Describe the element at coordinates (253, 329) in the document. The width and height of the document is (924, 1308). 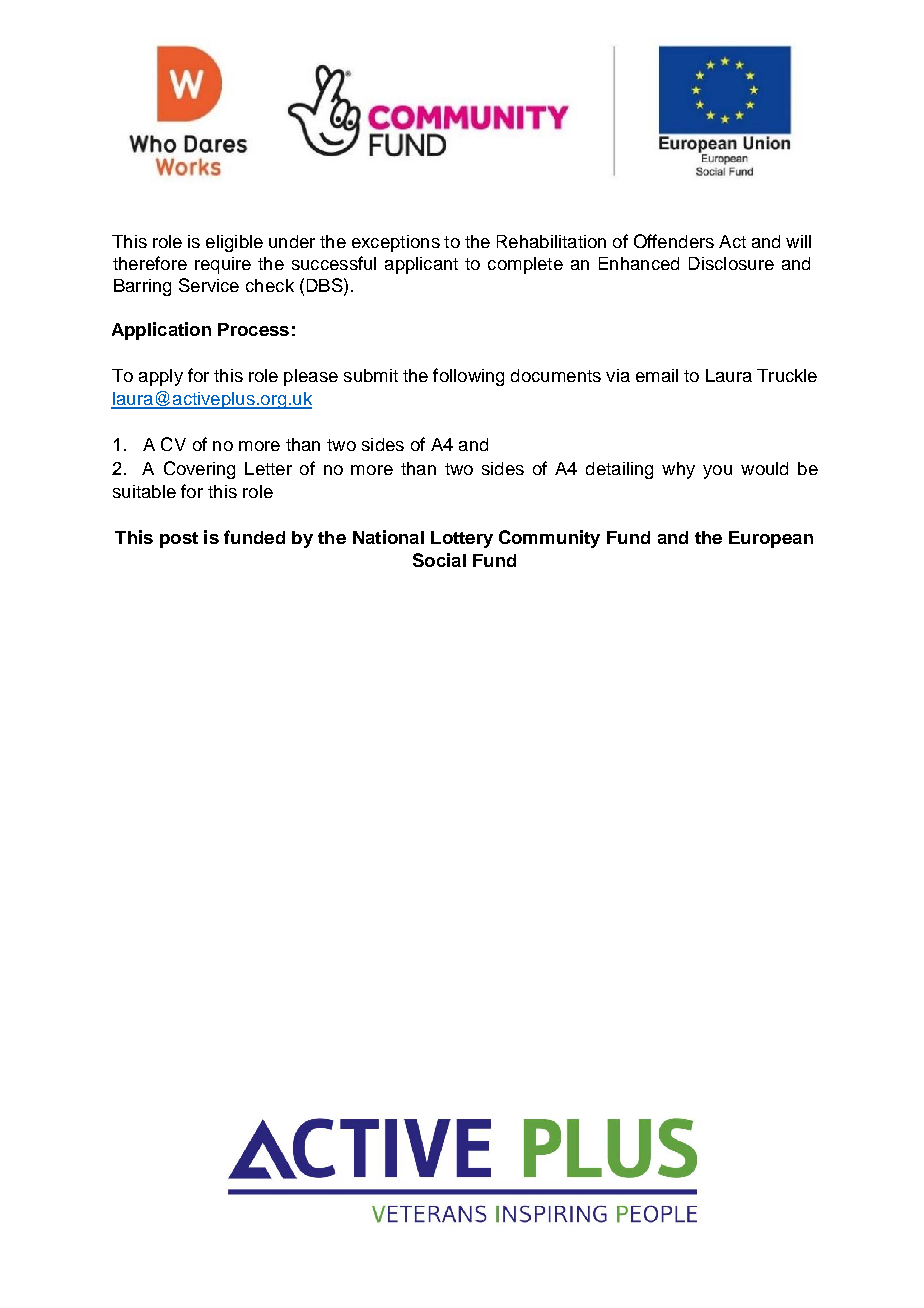
I see `Process` at that location.
